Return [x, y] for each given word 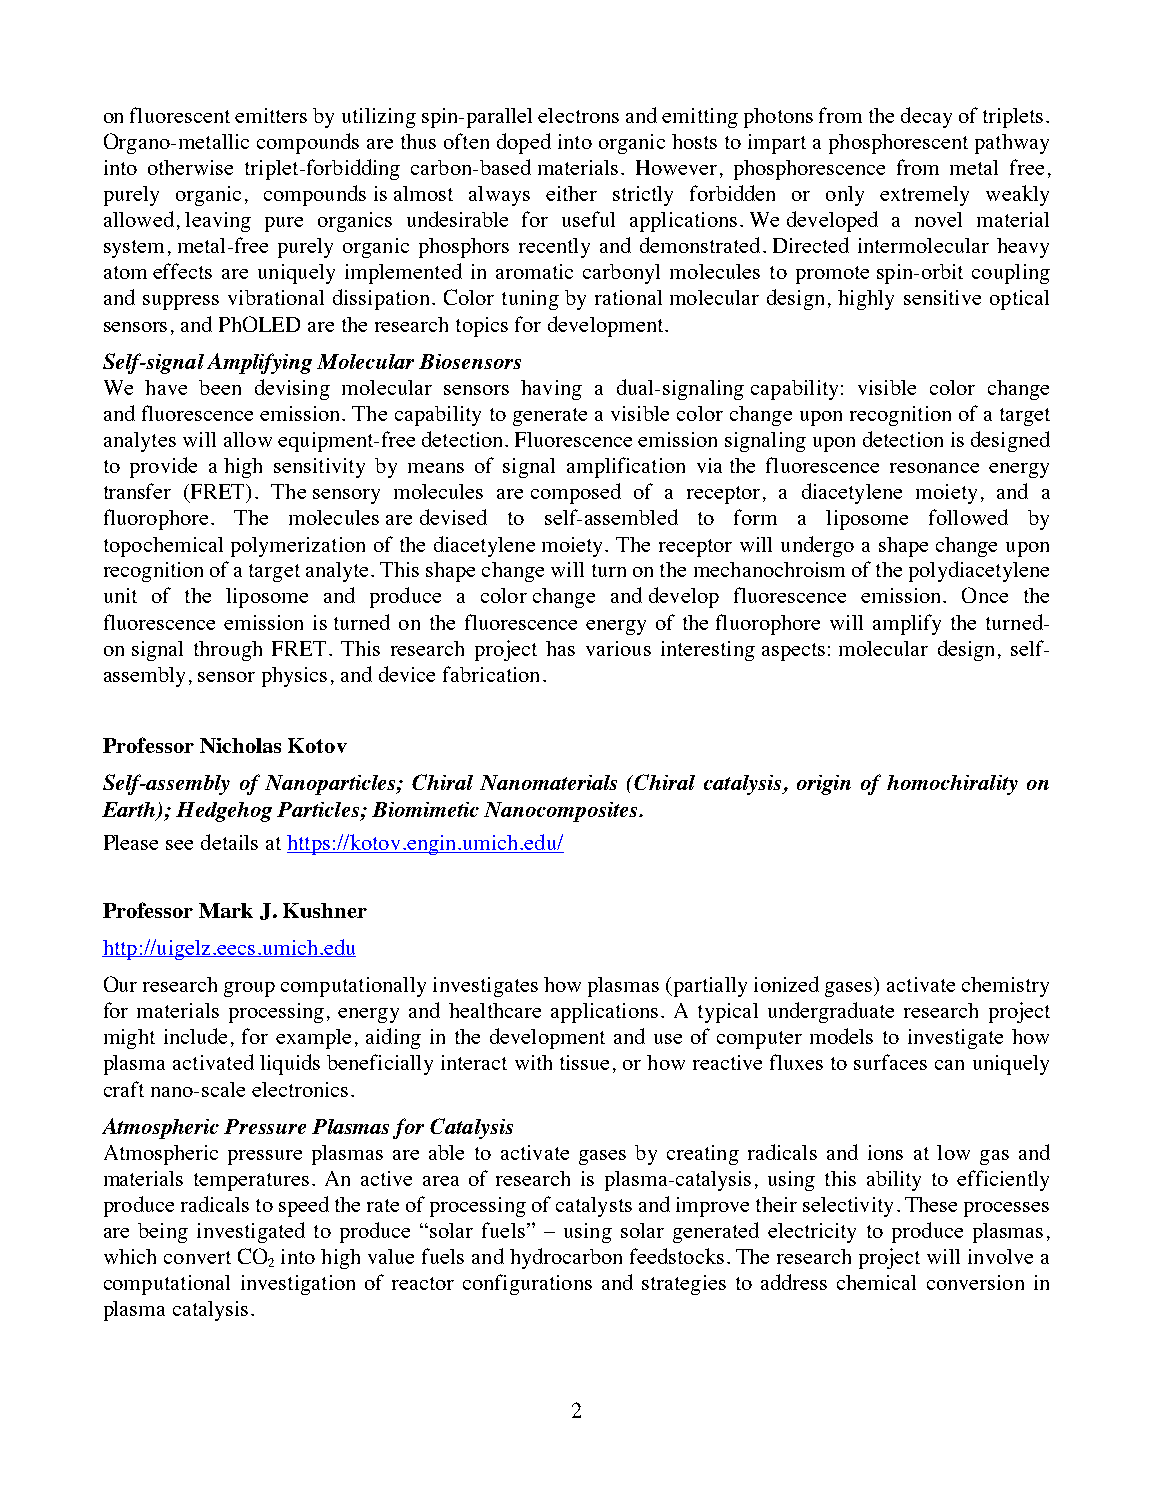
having [551, 390]
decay [926, 117]
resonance [934, 468]
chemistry [1005, 987]
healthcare [495, 1010]
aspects [793, 652]
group [249, 989]
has [560, 648]
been [220, 387]
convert [197, 1257]
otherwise [190, 167]
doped [524, 143]
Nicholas [240, 745]
